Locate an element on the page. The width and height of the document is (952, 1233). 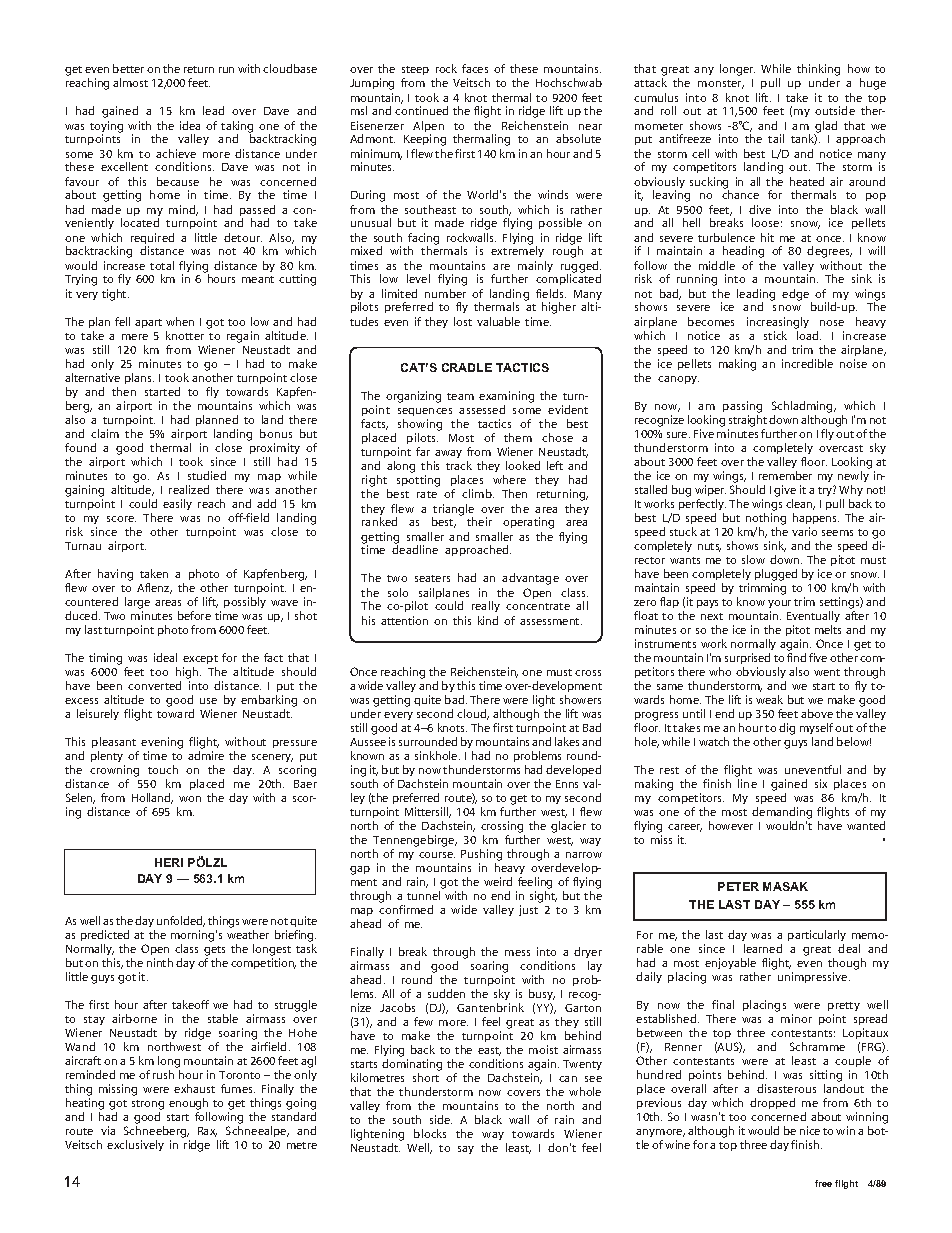
before is located at coordinates (194, 615).
